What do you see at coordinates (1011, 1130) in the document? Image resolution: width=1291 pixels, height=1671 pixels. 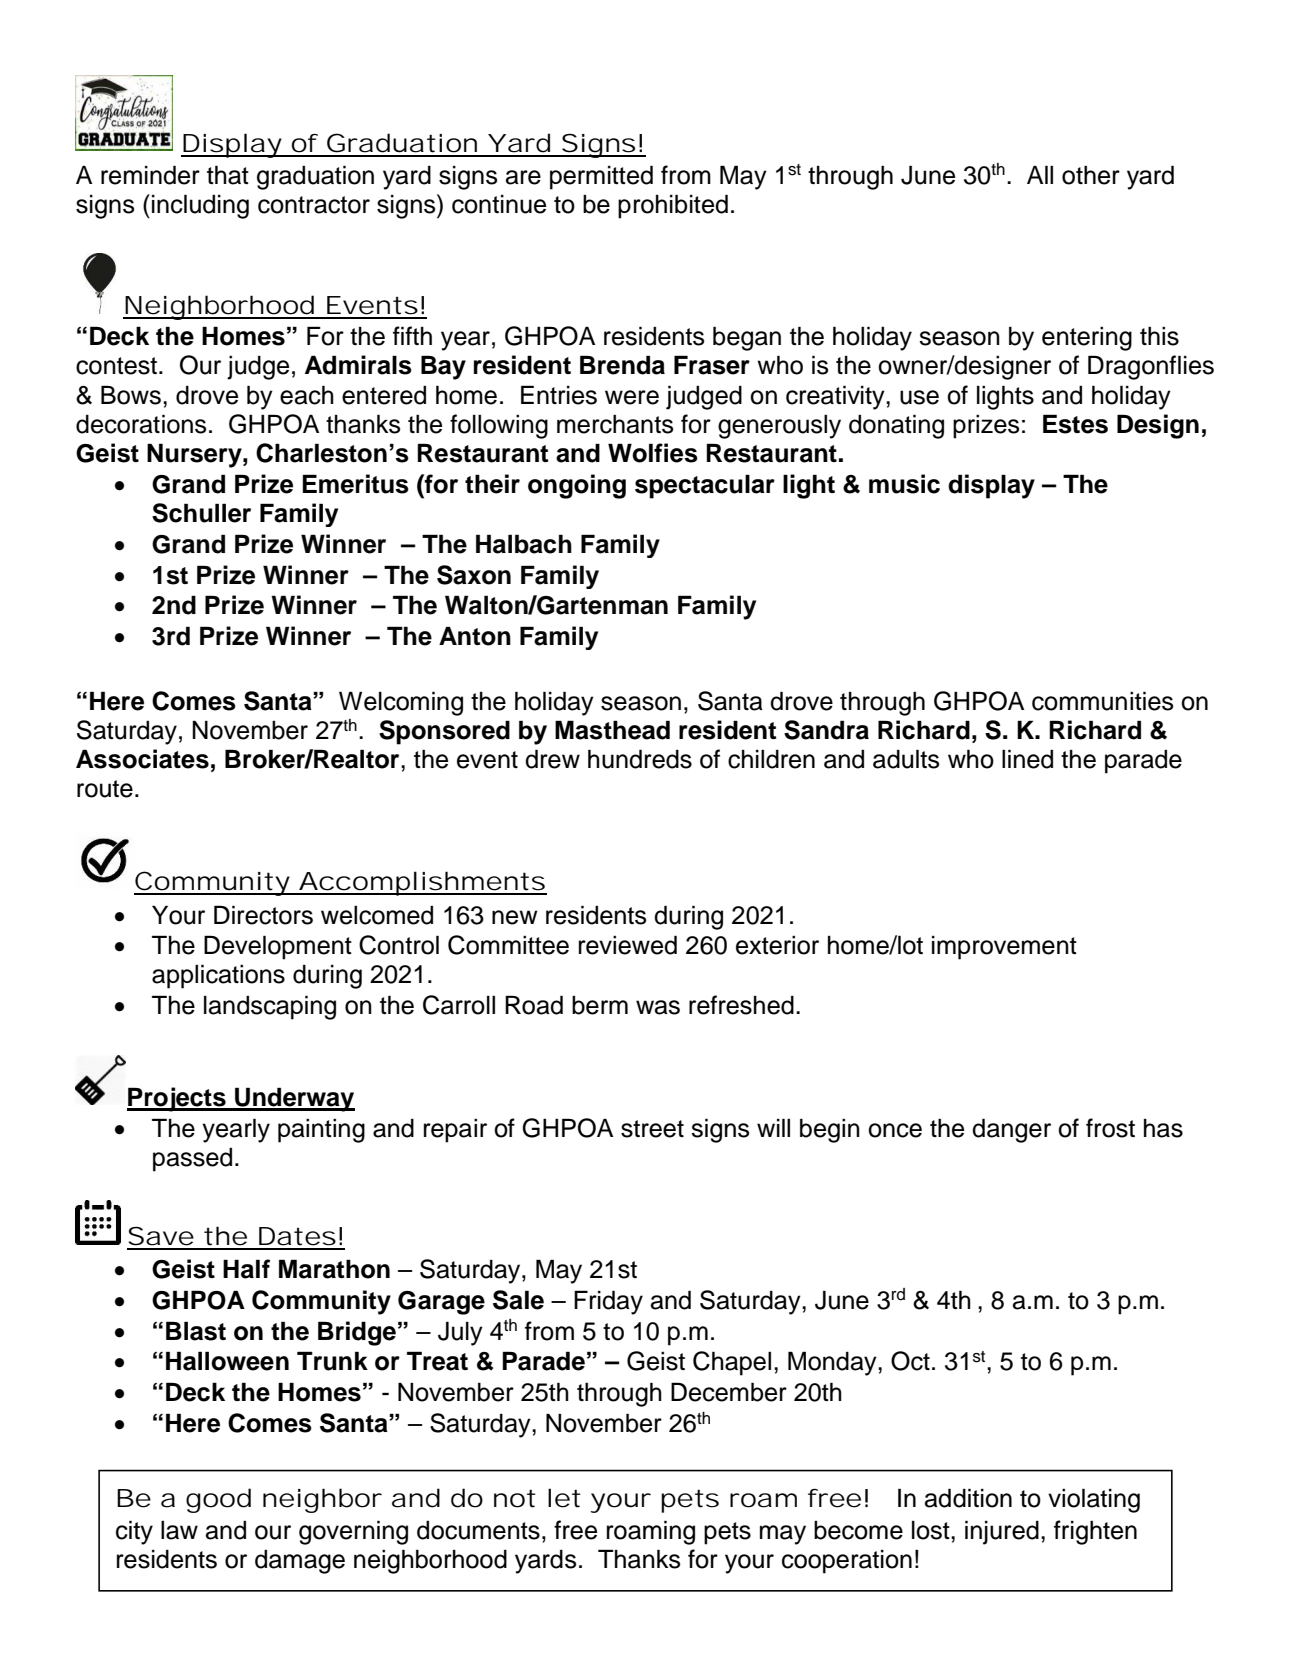 I see `danger` at bounding box center [1011, 1130].
